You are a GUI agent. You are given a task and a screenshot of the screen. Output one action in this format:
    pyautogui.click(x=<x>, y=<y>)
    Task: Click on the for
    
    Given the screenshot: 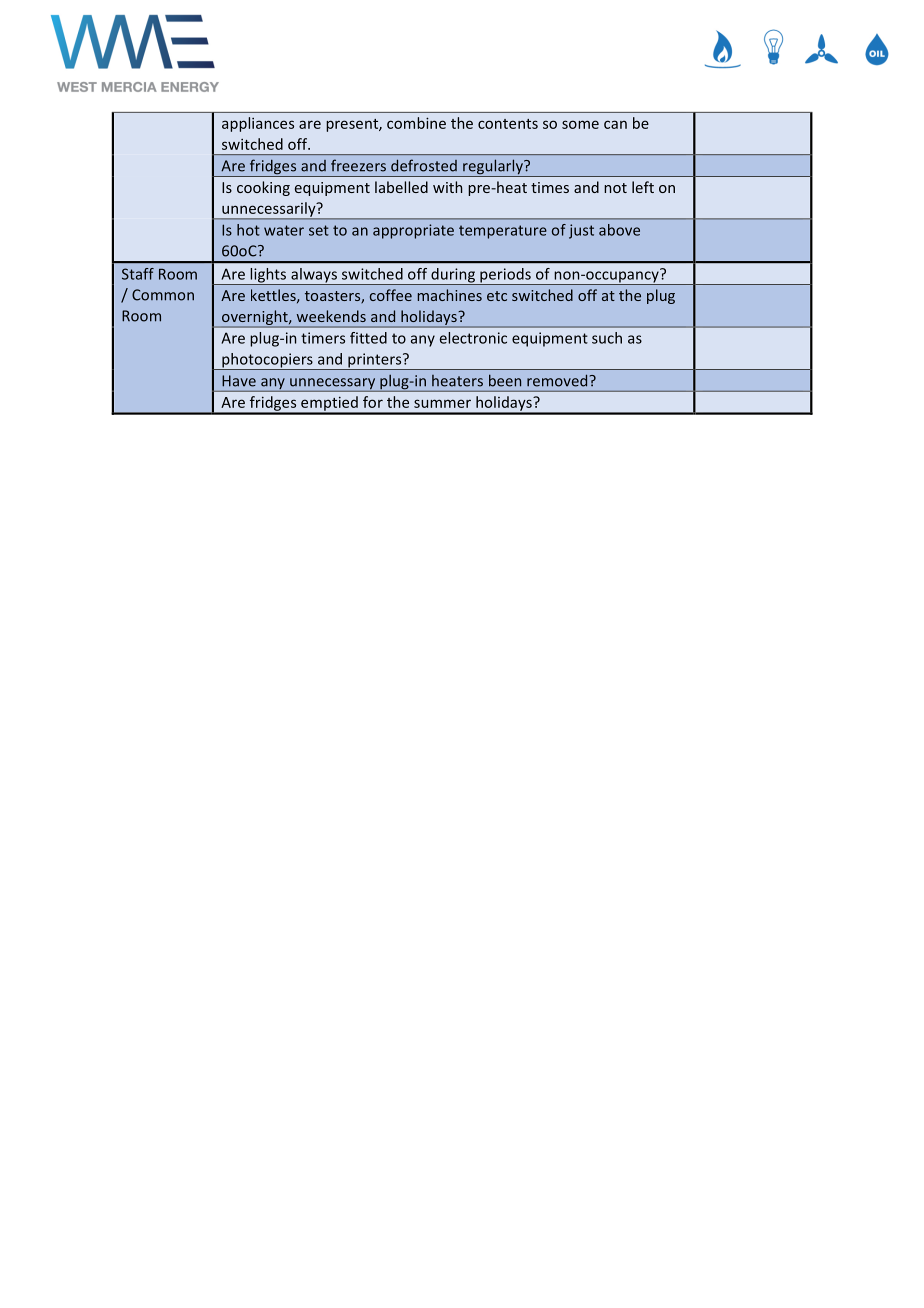 What is the action you would take?
    pyautogui.click(x=373, y=402)
